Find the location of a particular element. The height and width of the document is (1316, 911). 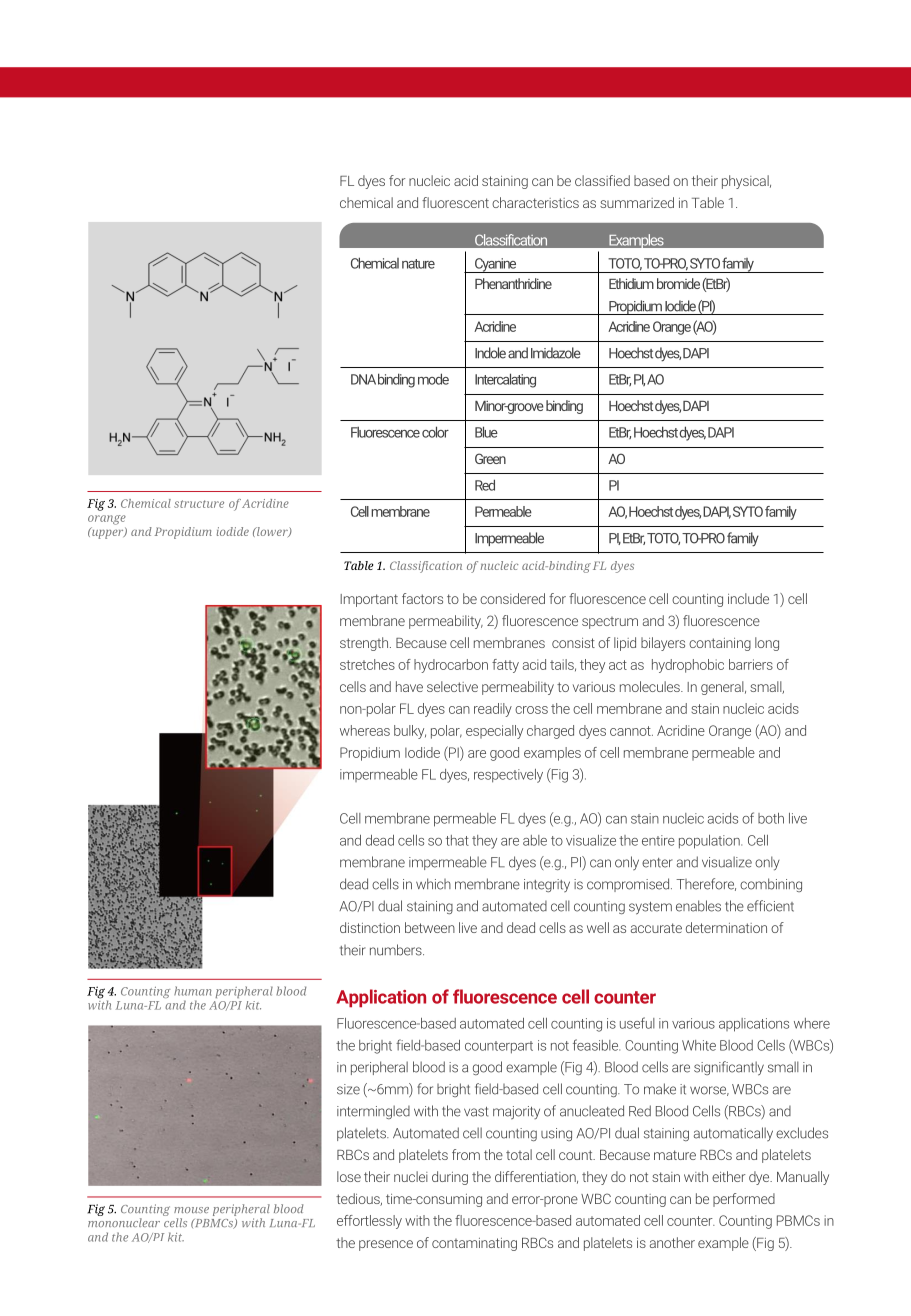

characteristics is located at coordinates (535, 202).
